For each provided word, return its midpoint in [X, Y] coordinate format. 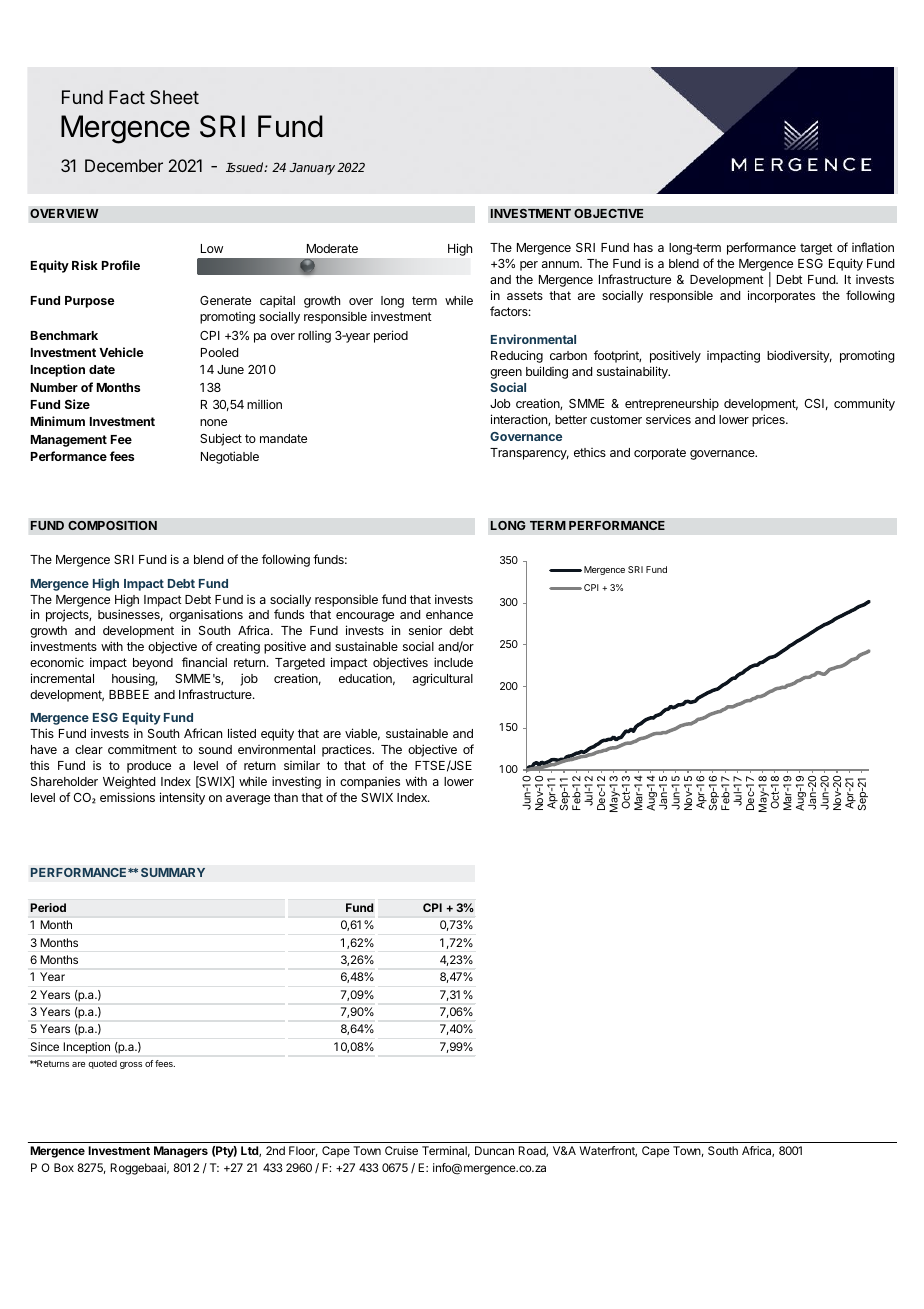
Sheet [174, 97]
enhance [449, 614]
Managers [181, 1152]
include [453, 662]
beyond [153, 664]
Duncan [494, 1150]
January [312, 169]
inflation [873, 247]
